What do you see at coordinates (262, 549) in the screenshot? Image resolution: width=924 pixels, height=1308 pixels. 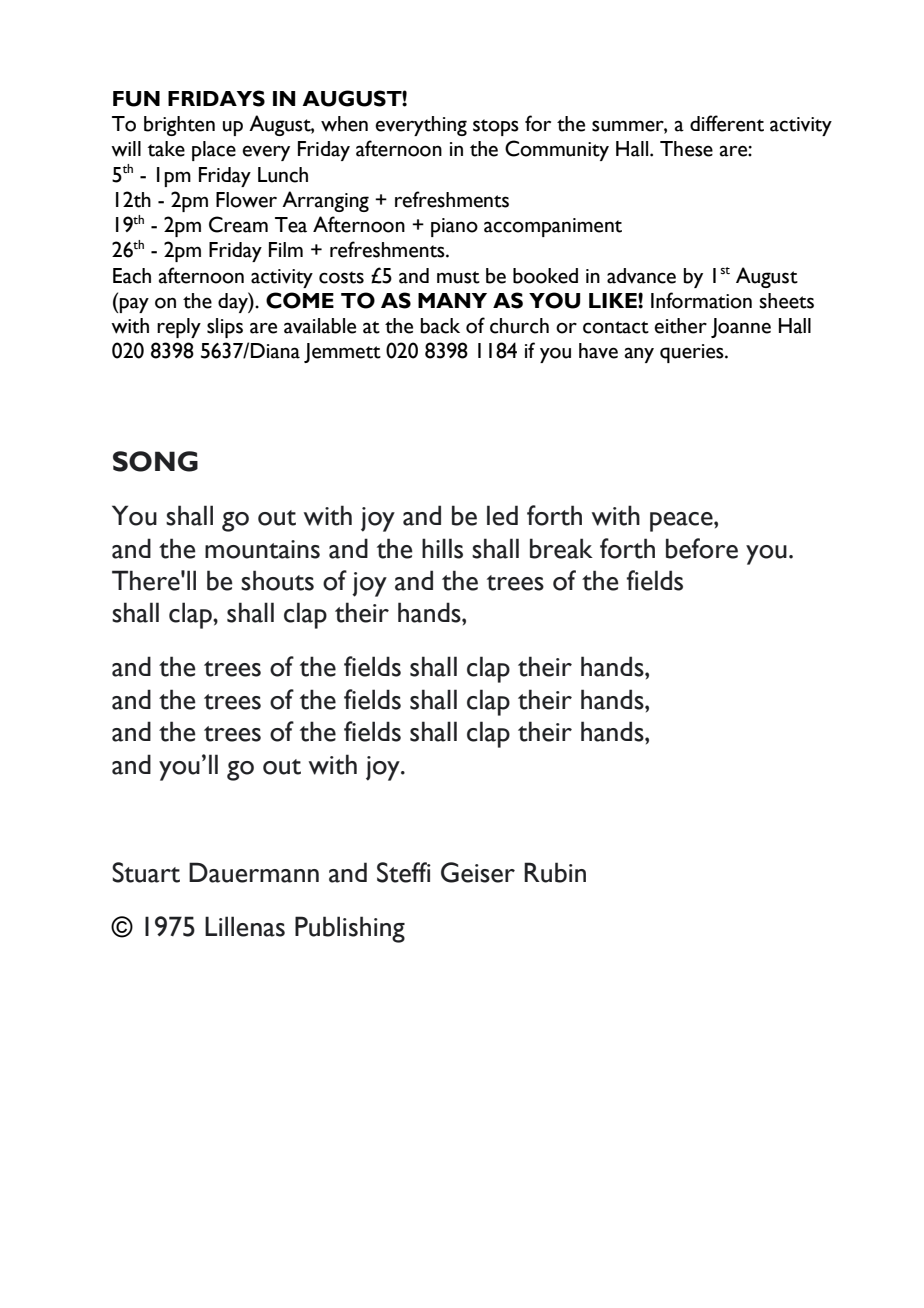 I see `mountains` at bounding box center [262, 549].
